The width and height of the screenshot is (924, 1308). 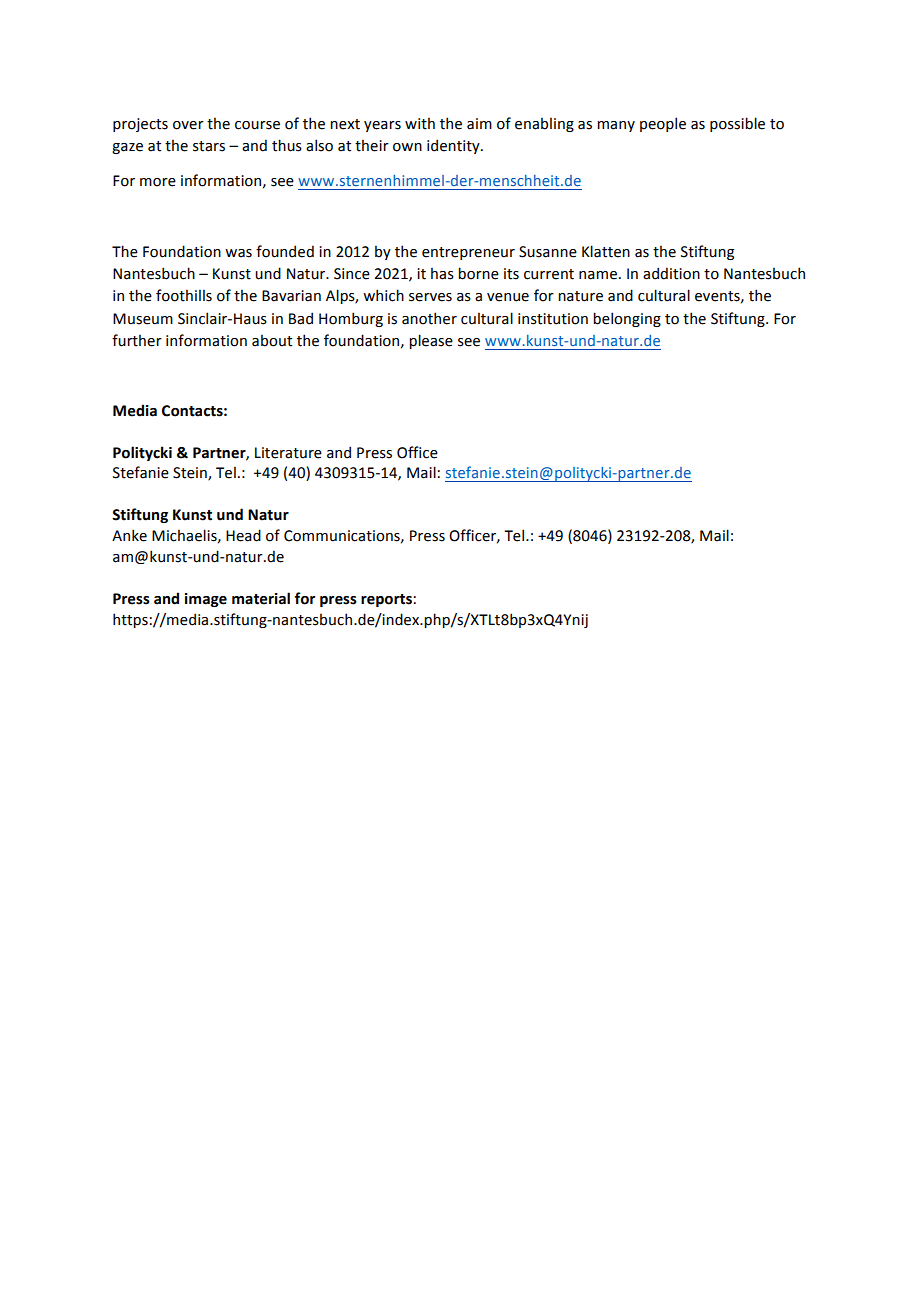 What do you see at coordinates (137, 340) in the screenshot?
I see `further` at bounding box center [137, 340].
